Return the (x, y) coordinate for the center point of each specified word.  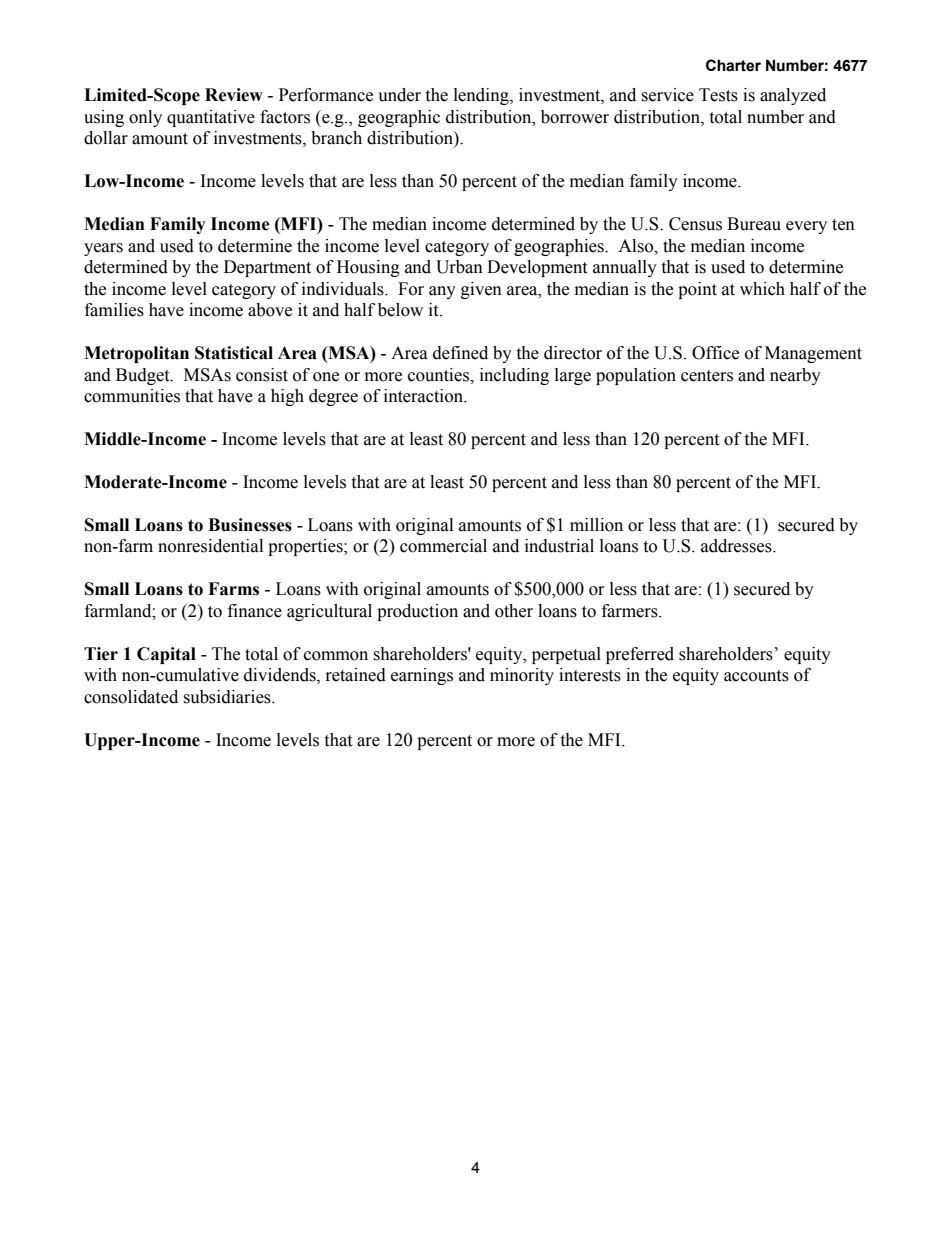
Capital (166, 655)
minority (522, 676)
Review (234, 95)
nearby (795, 376)
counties (440, 375)
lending (482, 96)
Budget (144, 376)
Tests (718, 95)
